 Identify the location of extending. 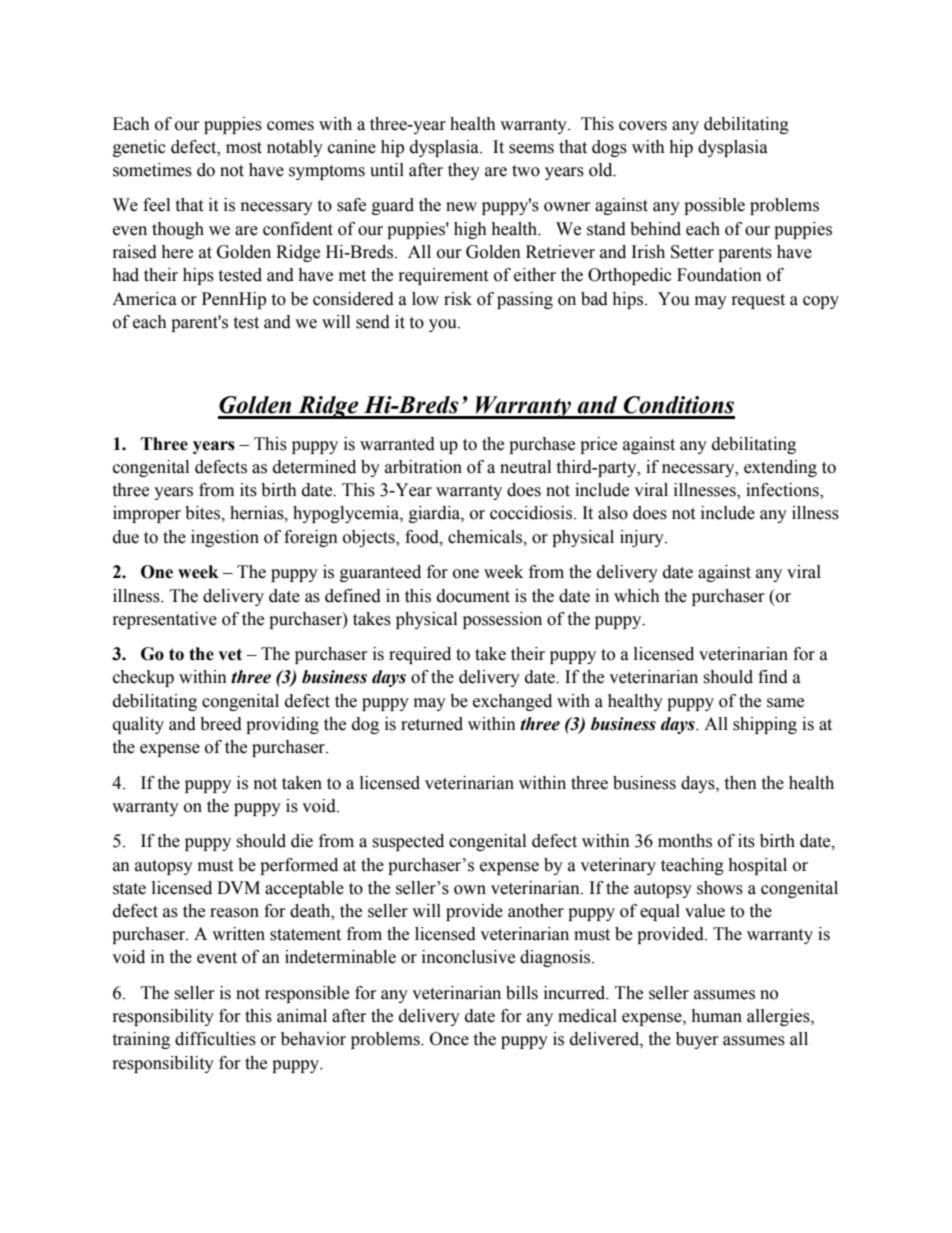
(780, 468).
